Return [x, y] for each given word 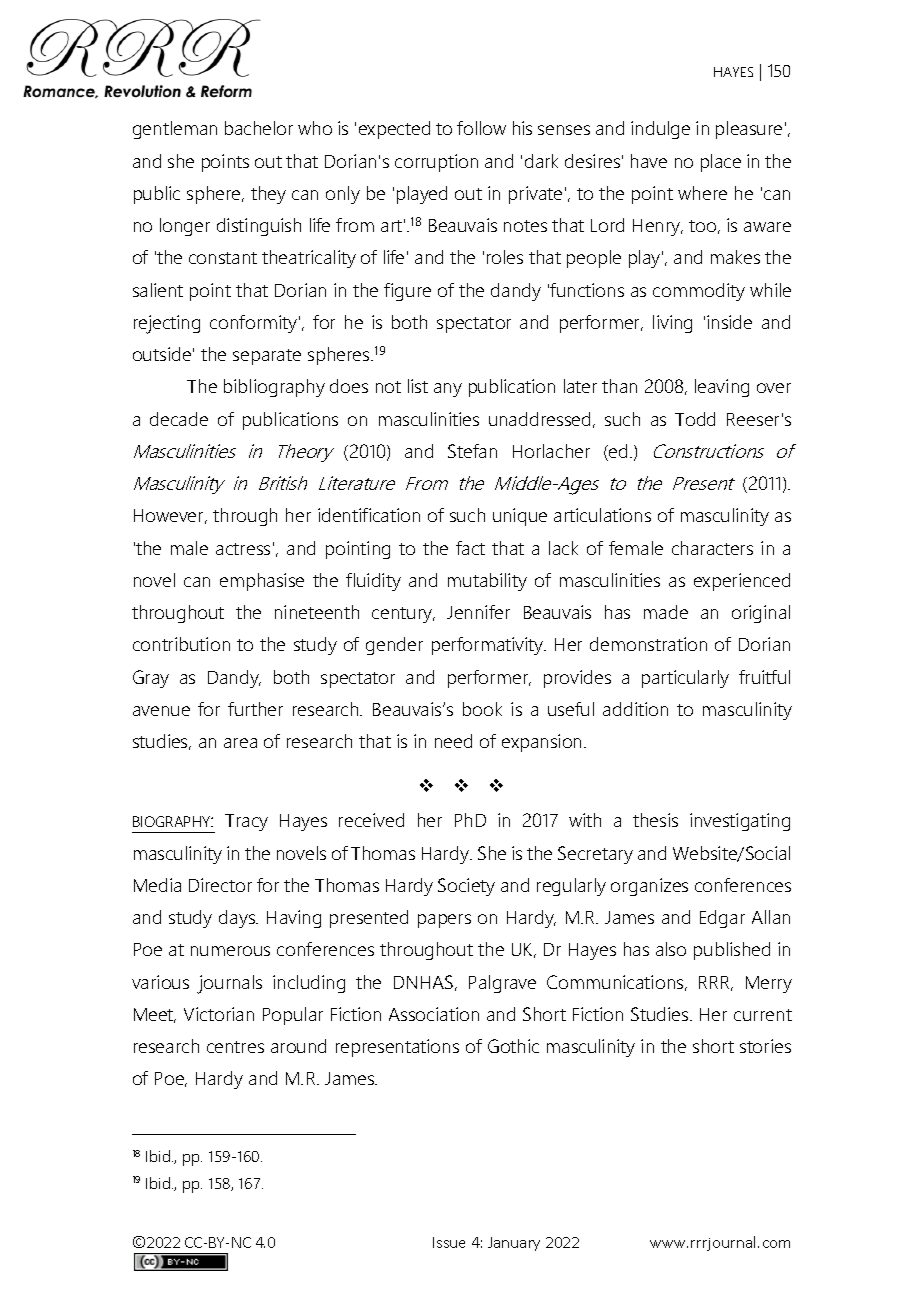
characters [712, 548]
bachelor [259, 128]
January [514, 1244]
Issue [449, 1242]
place [721, 163]
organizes [649, 887]
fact [470, 548]
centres [235, 1047]
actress [243, 549]
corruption [436, 163]
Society [466, 887]
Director [220, 885]
